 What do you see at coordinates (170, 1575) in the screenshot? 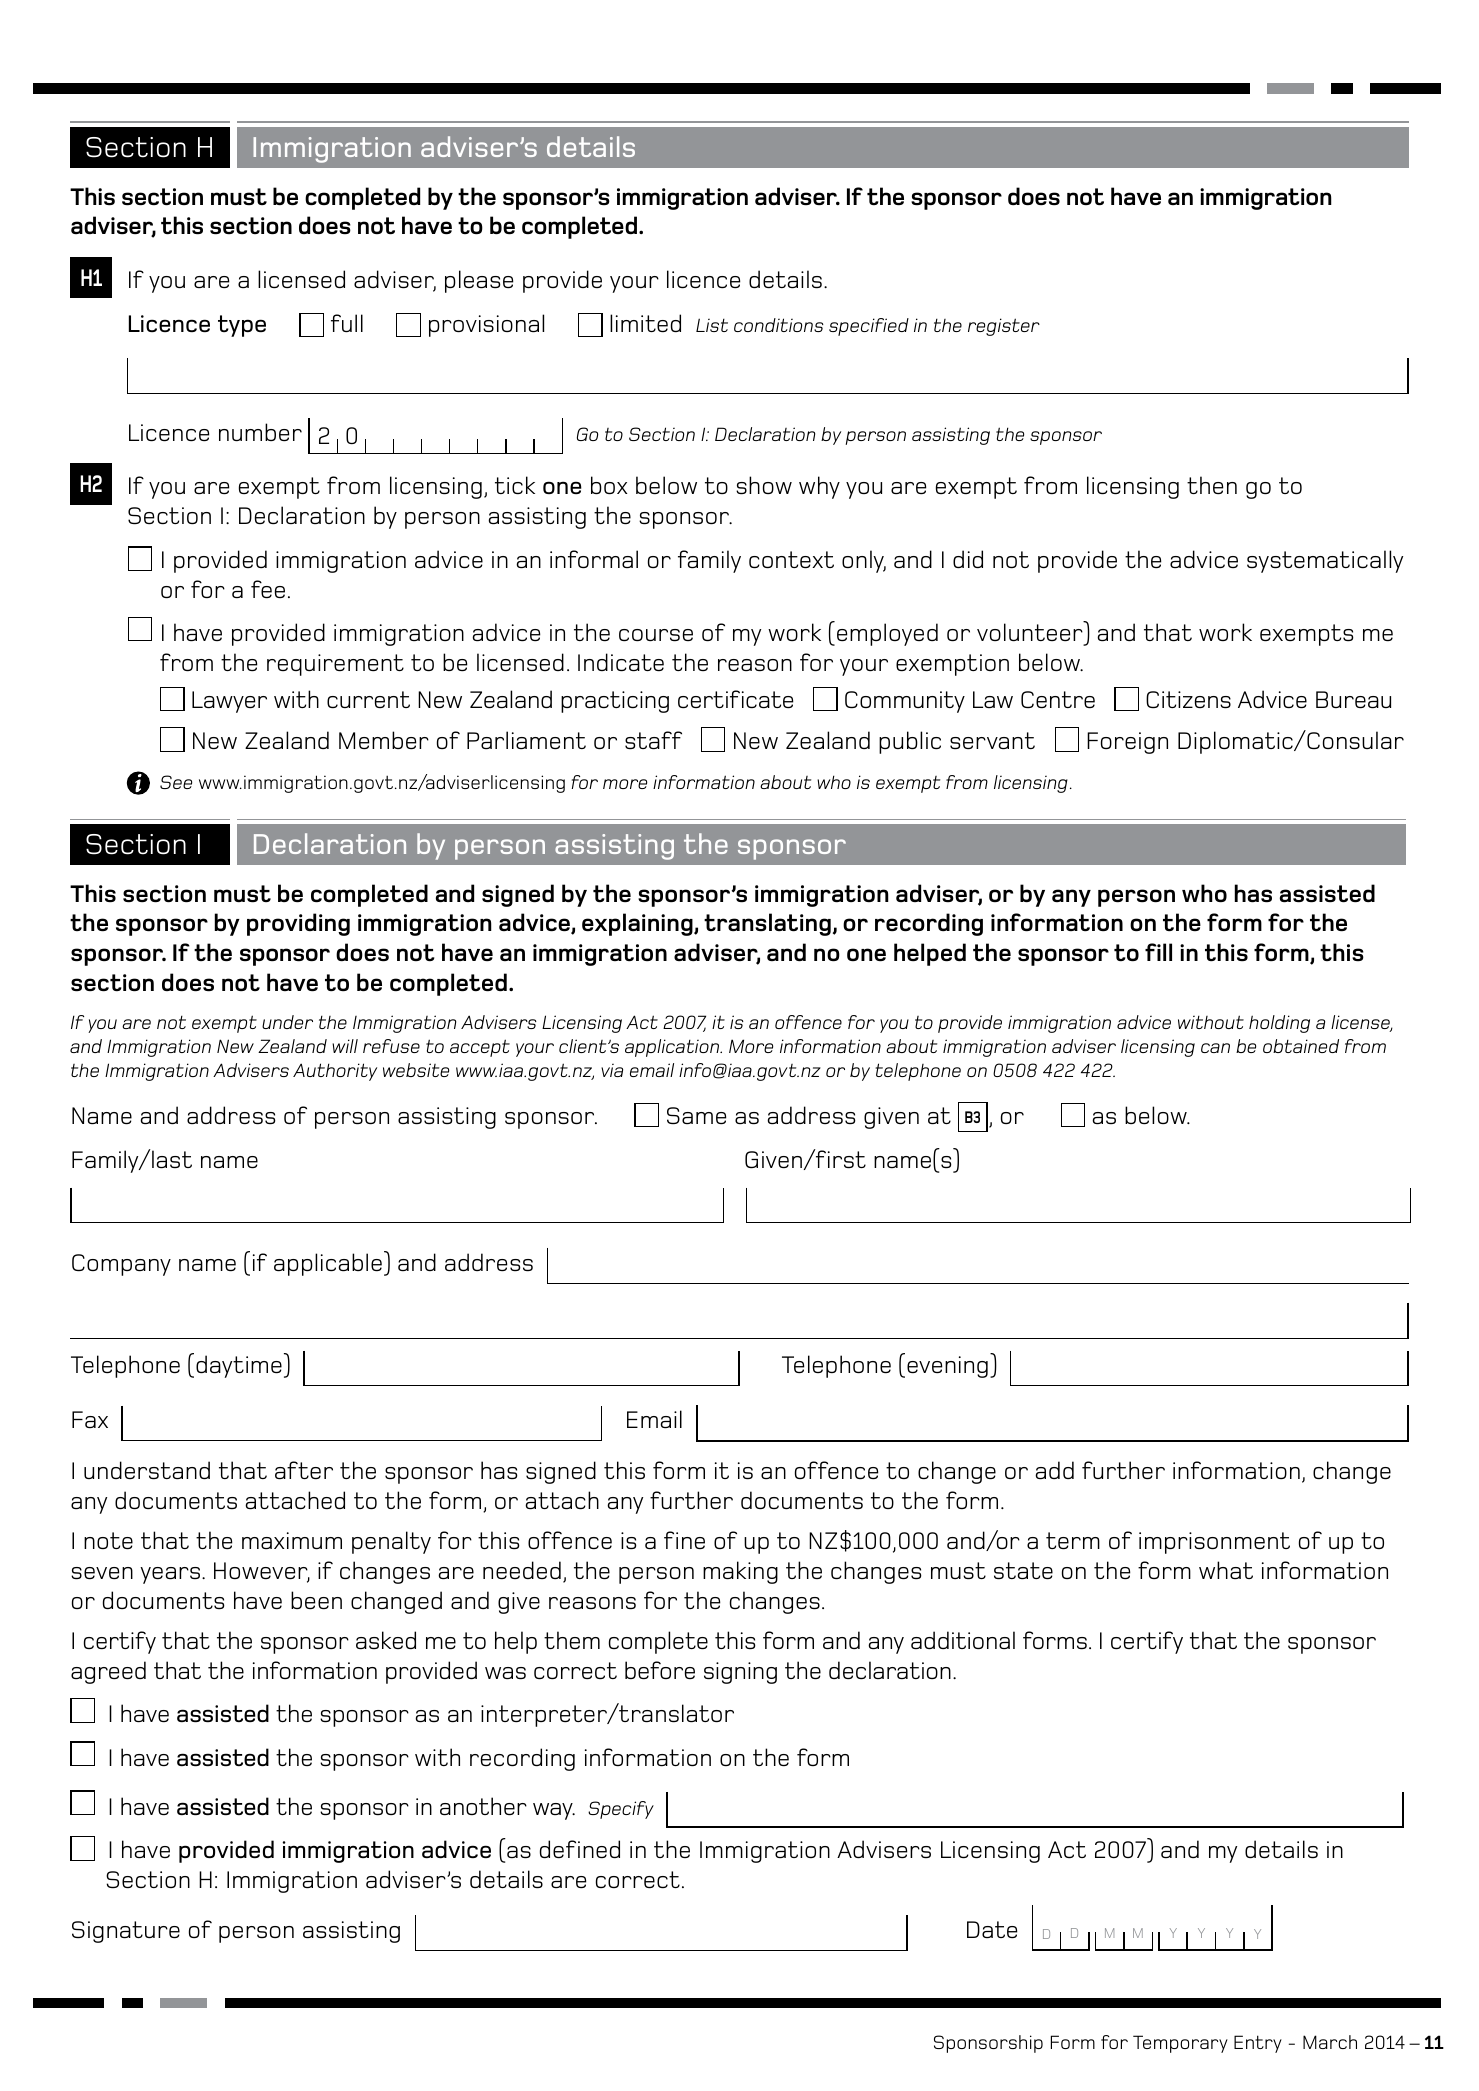
I see `years` at bounding box center [170, 1575].
